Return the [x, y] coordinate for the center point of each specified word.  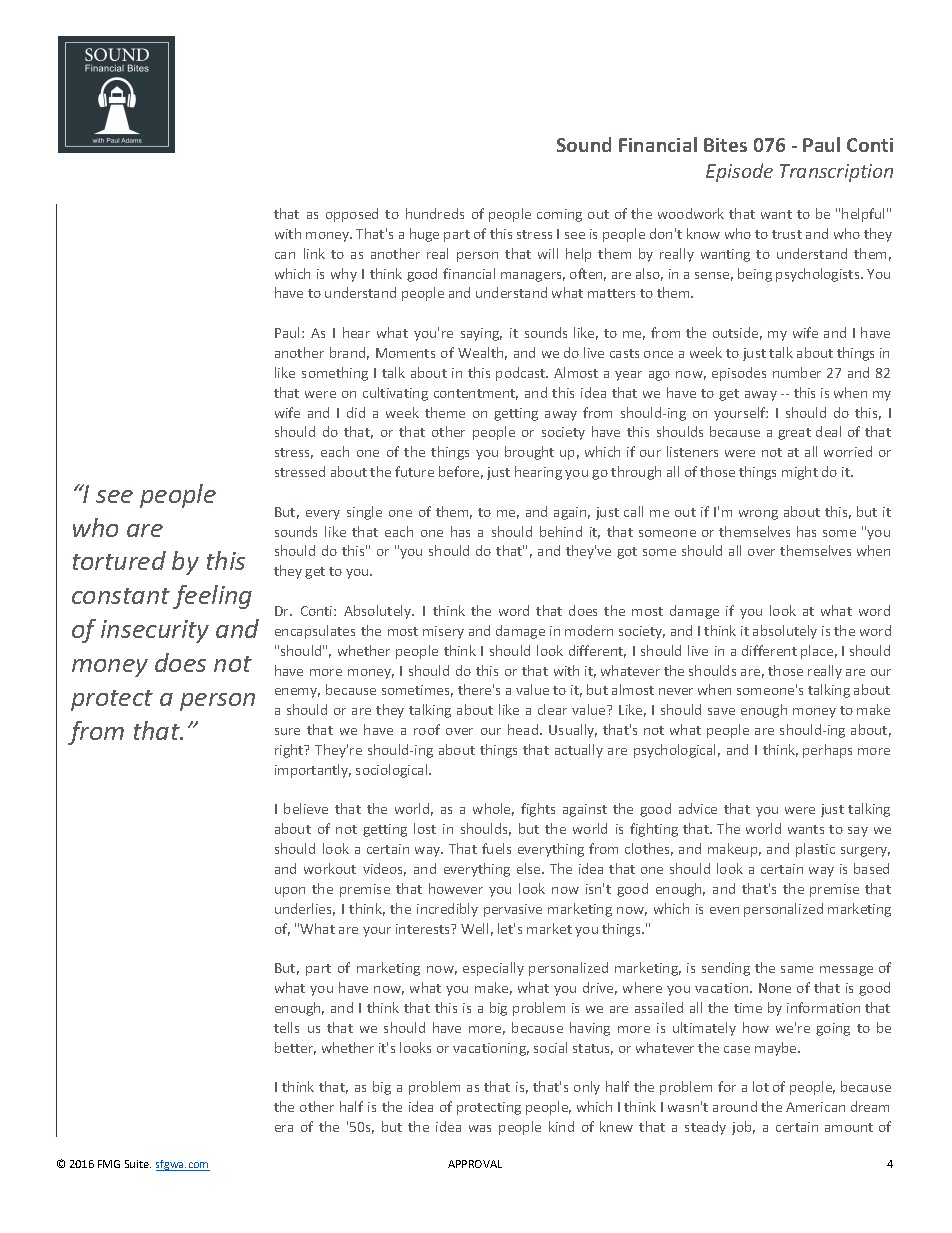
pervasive [513, 910]
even [724, 910]
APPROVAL [475, 1164]
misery [443, 632]
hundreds [435, 213]
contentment [476, 394]
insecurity [155, 631]
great [794, 434]
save [721, 711]
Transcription [836, 173]
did [356, 412]
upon [290, 892]
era [284, 1128]
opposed [352, 215]
